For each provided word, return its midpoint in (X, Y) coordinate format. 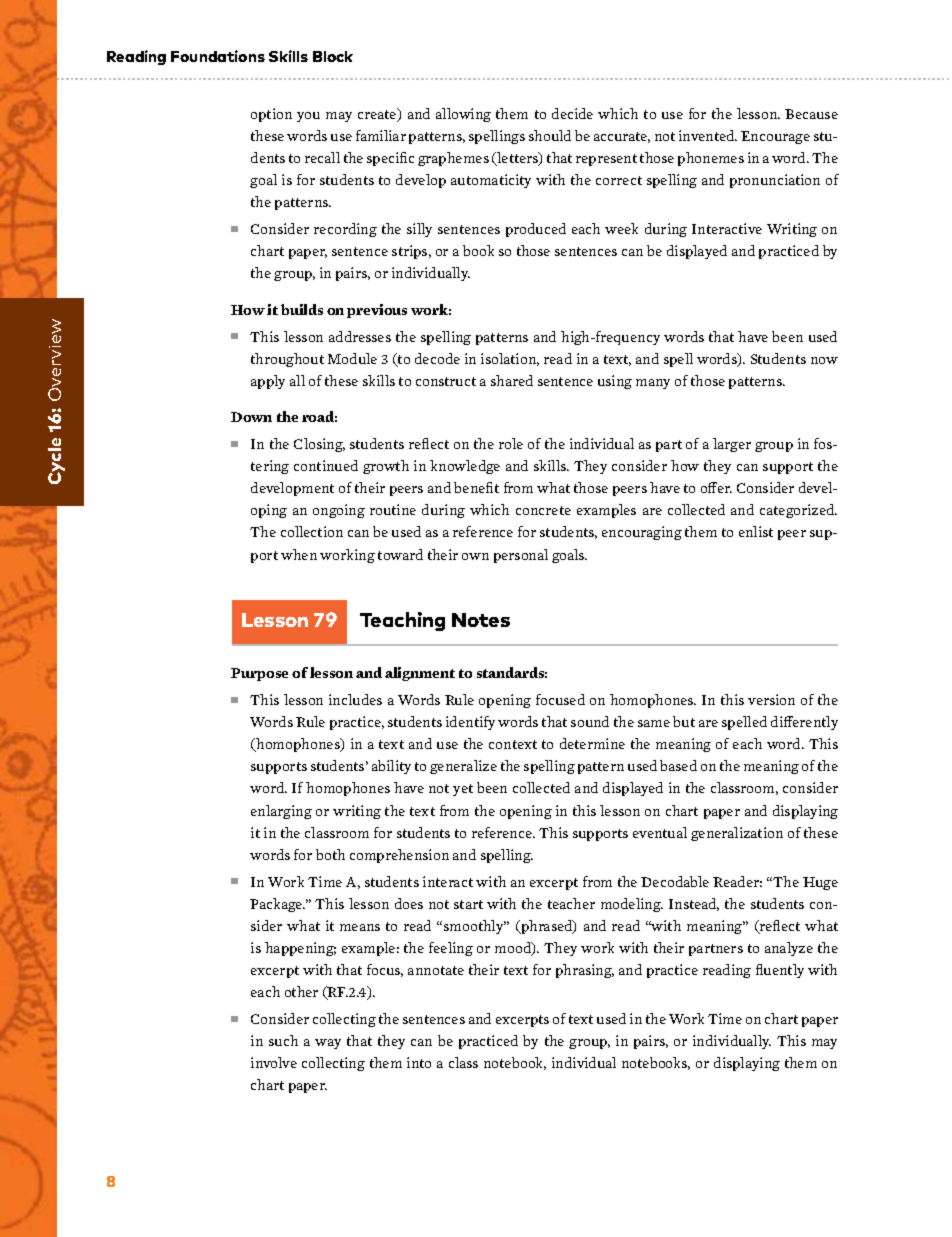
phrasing (585, 971)
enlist (756, 531)
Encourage (775, 137)
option (271, 115)
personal (521, 556)
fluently (780, 971)
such (283, 1040)
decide (572, 113)
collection (312, 531)
